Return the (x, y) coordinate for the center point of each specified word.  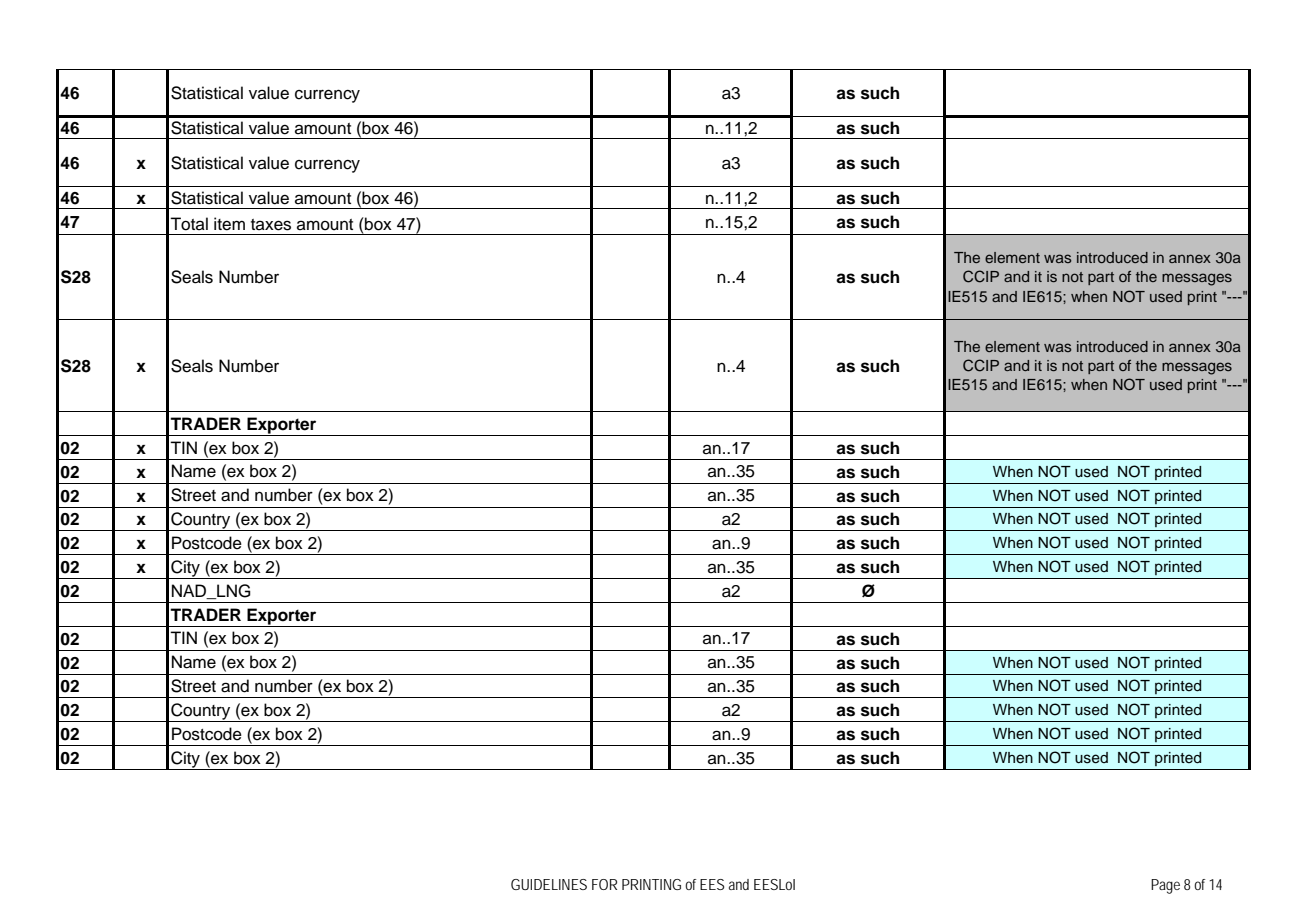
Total (189, 224)
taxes (271, 225)
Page (1165, 886)
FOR (604, 884)
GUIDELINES (549, 884)
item (229, 224)
